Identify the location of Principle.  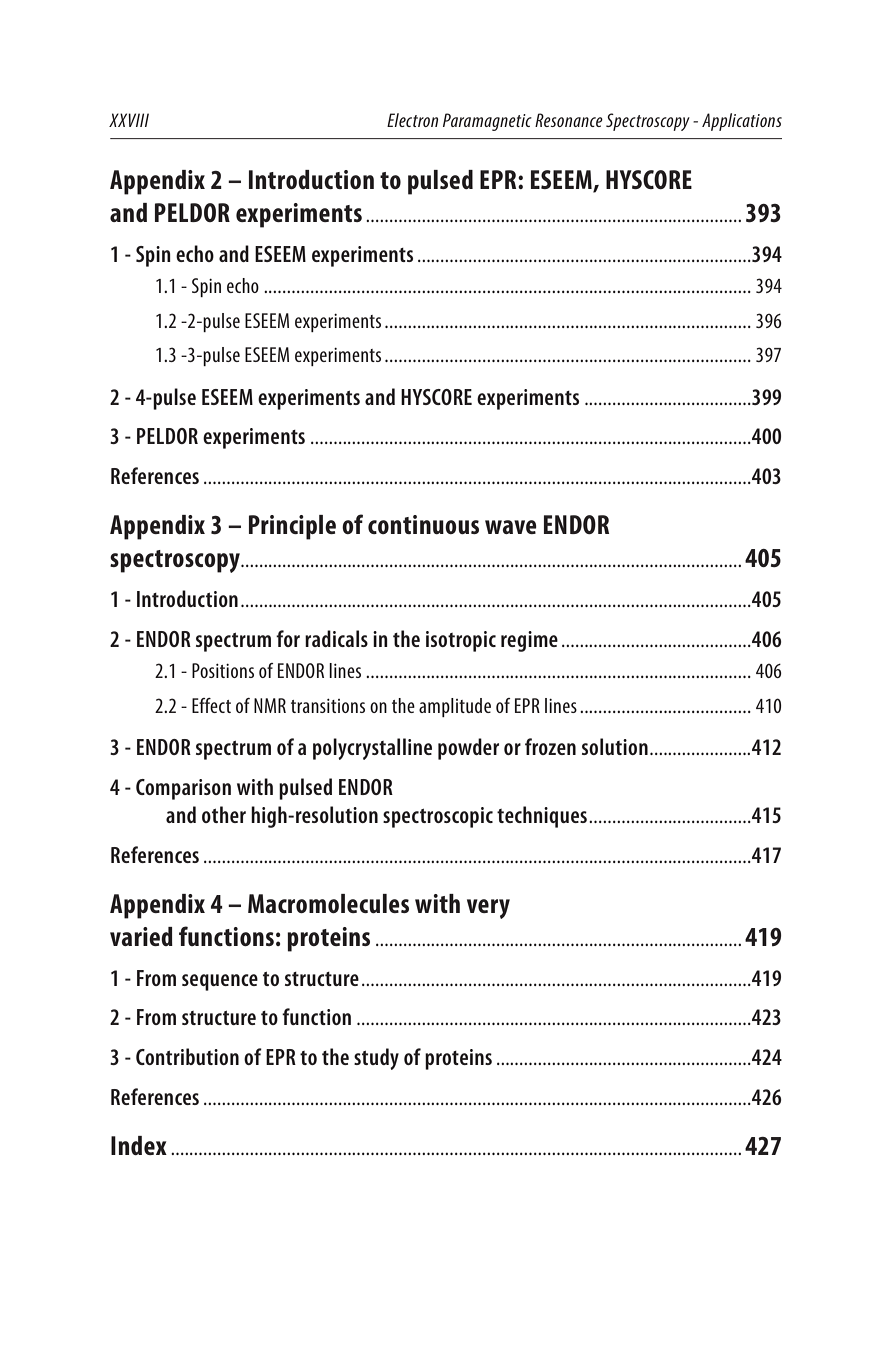
(292, 527).
